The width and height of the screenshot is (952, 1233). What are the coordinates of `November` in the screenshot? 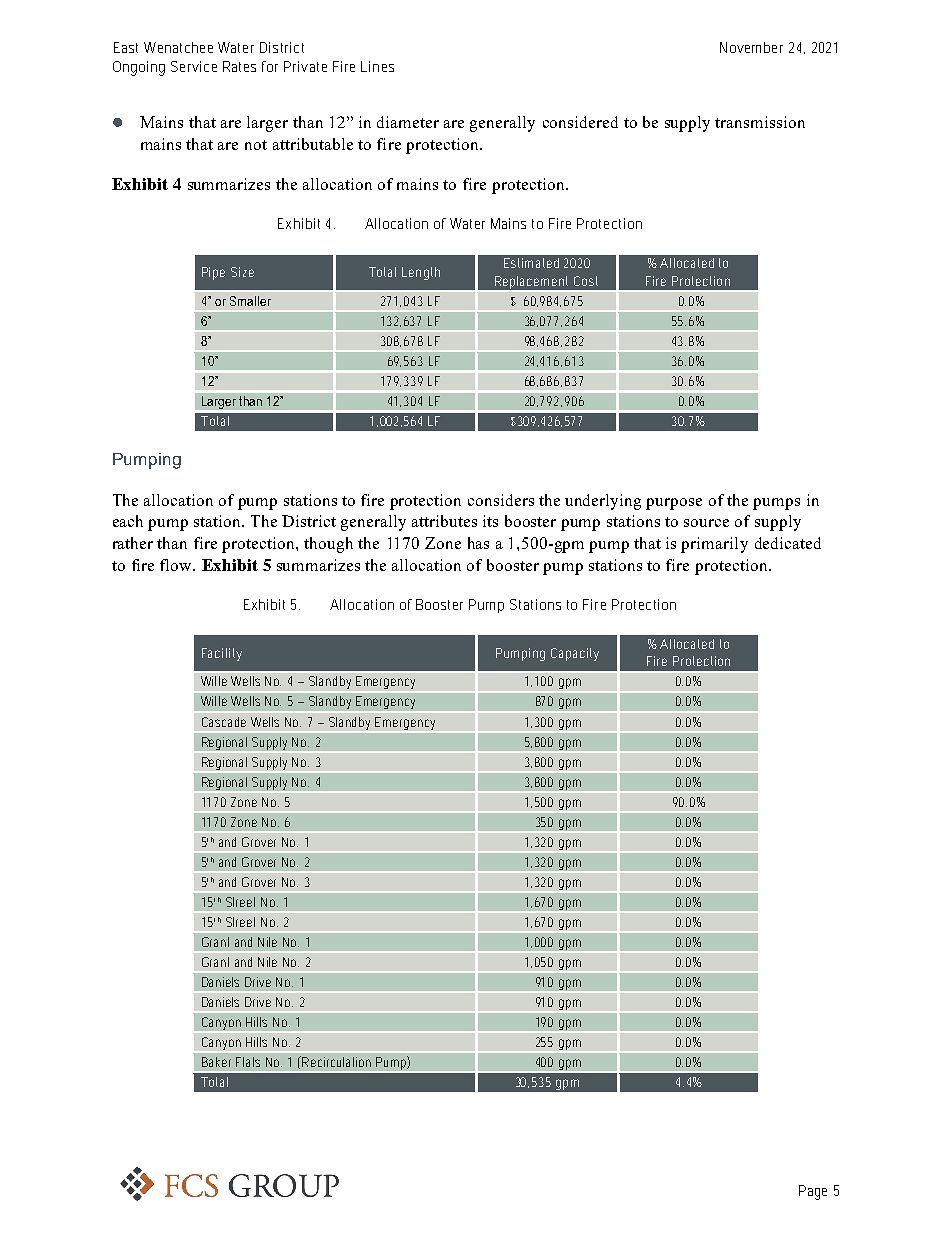 It's located at (751, 47).
